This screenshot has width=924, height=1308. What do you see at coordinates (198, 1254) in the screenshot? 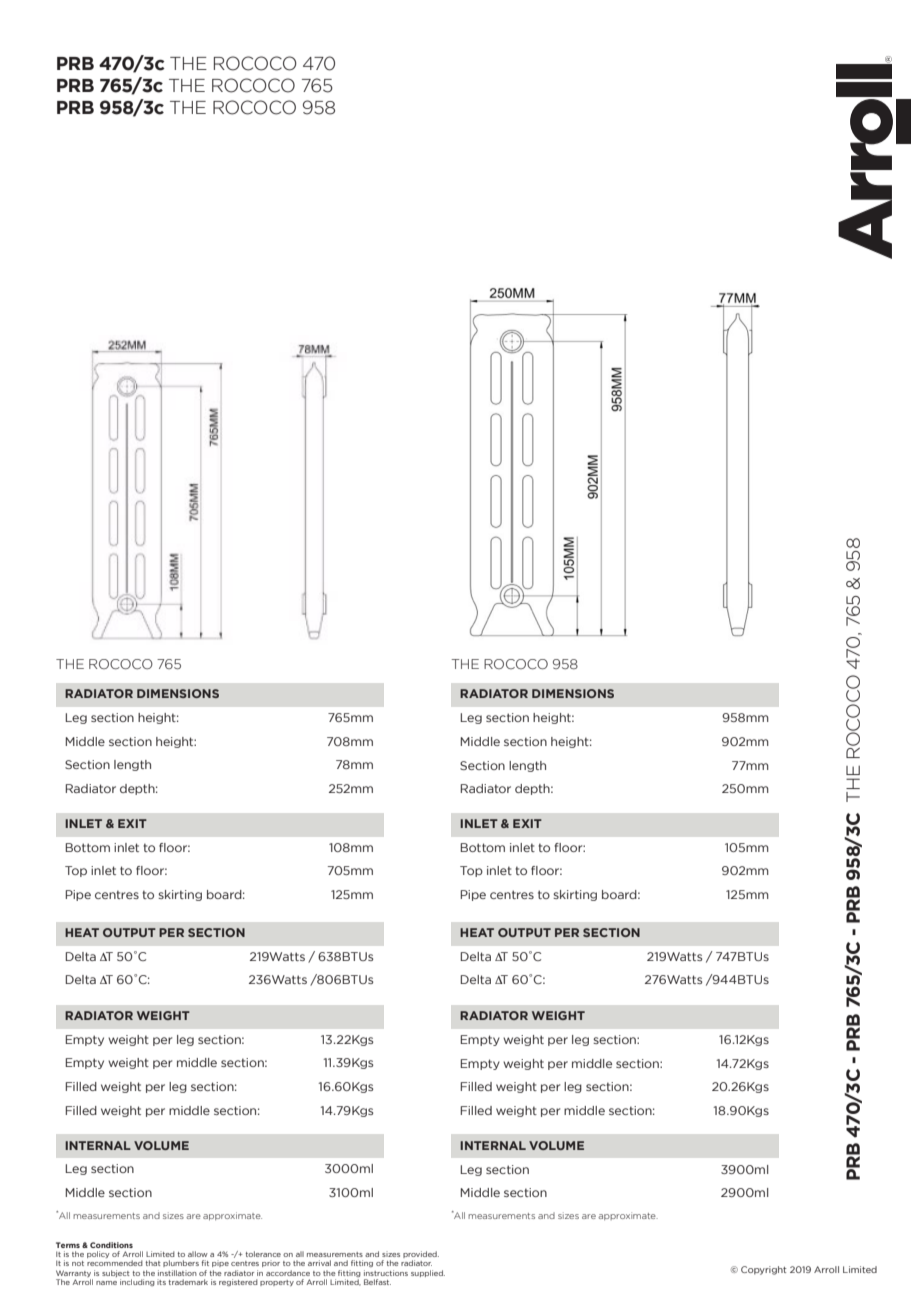
I see `allow` at bounding box center [198, 1254].
